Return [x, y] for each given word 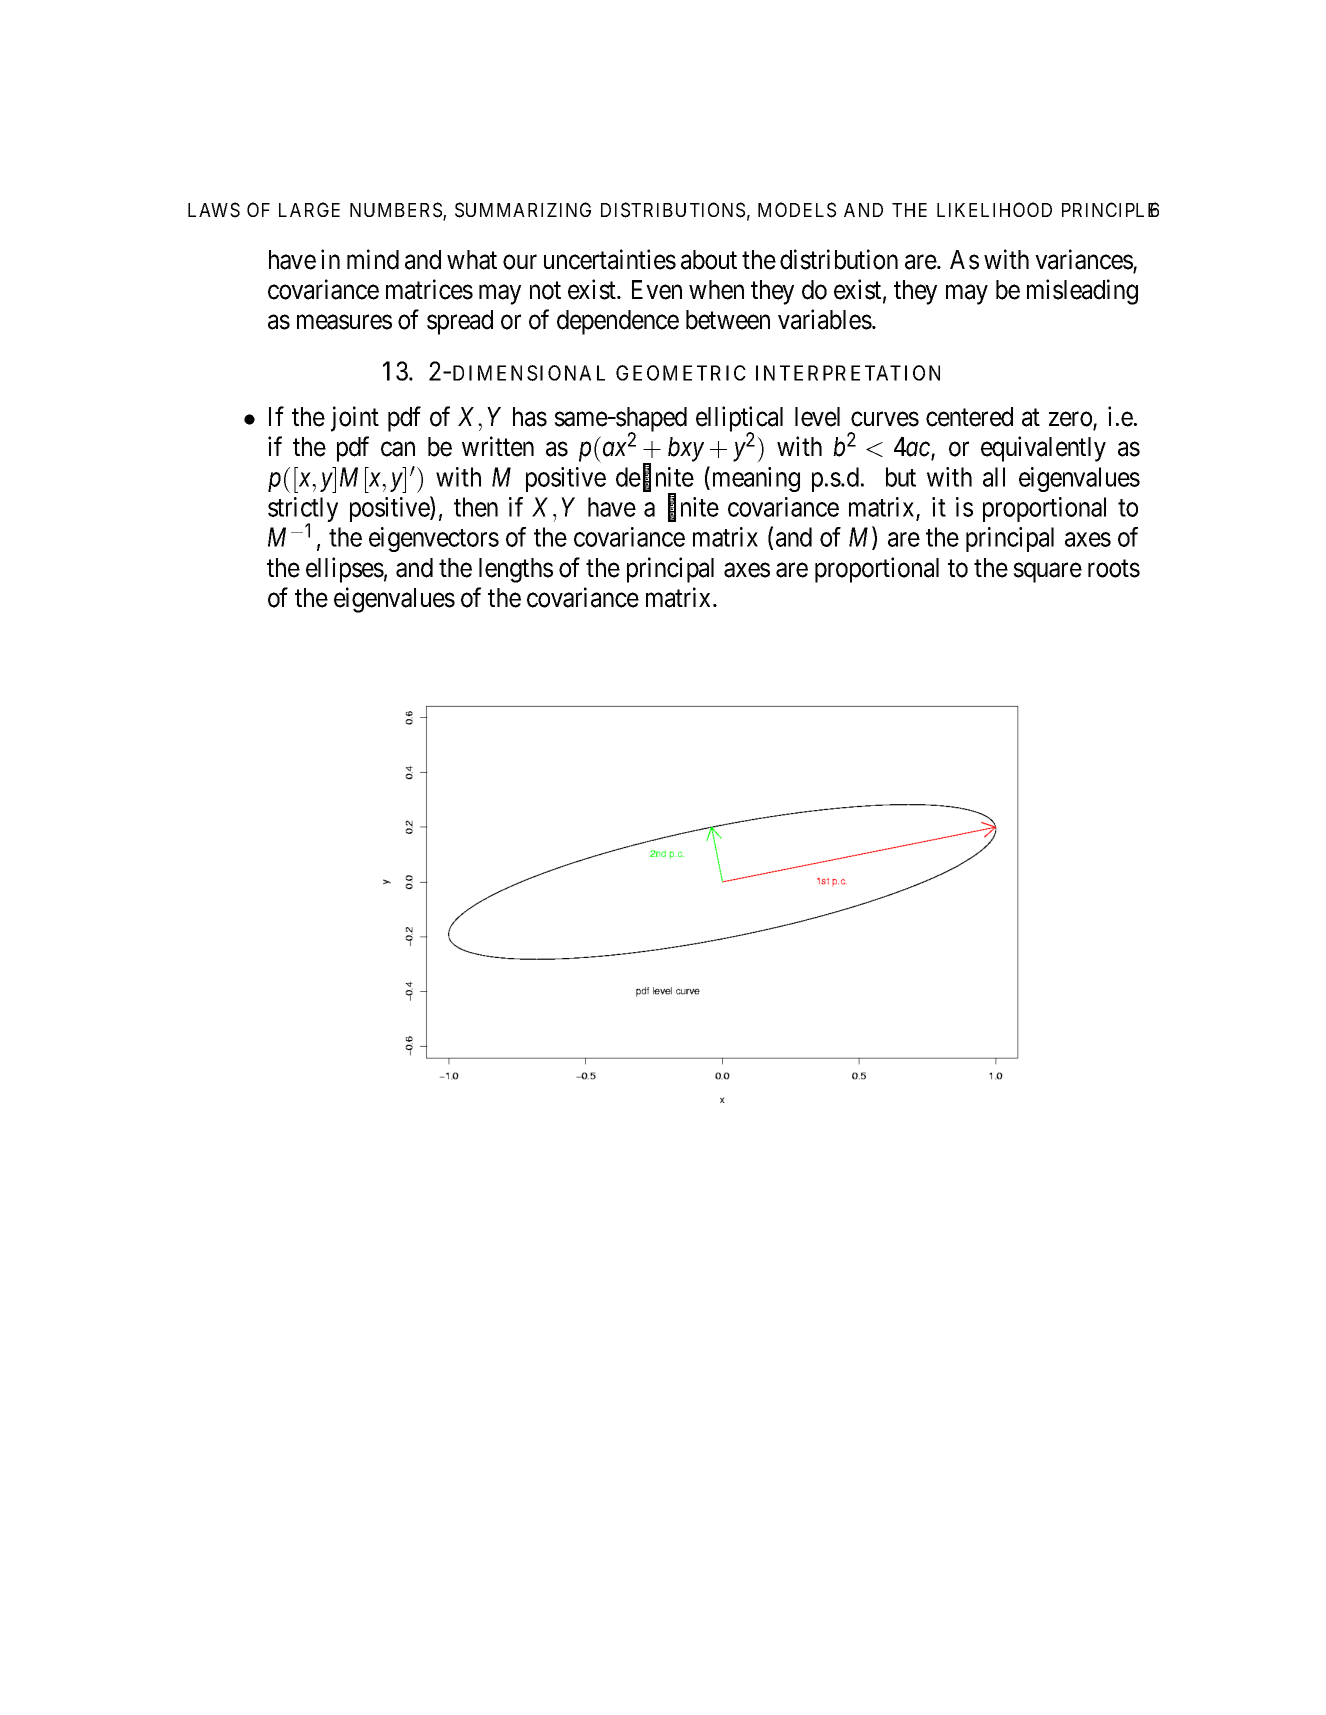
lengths [516, 570]
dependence [618, 322]
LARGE [309, 209]
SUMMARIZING [523, 210]
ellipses [345, 570]
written [498, 446]
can [398, 449]
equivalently [1043, 449]
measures [344, 322]
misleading [1082, 292]
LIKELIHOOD [994, 209]
